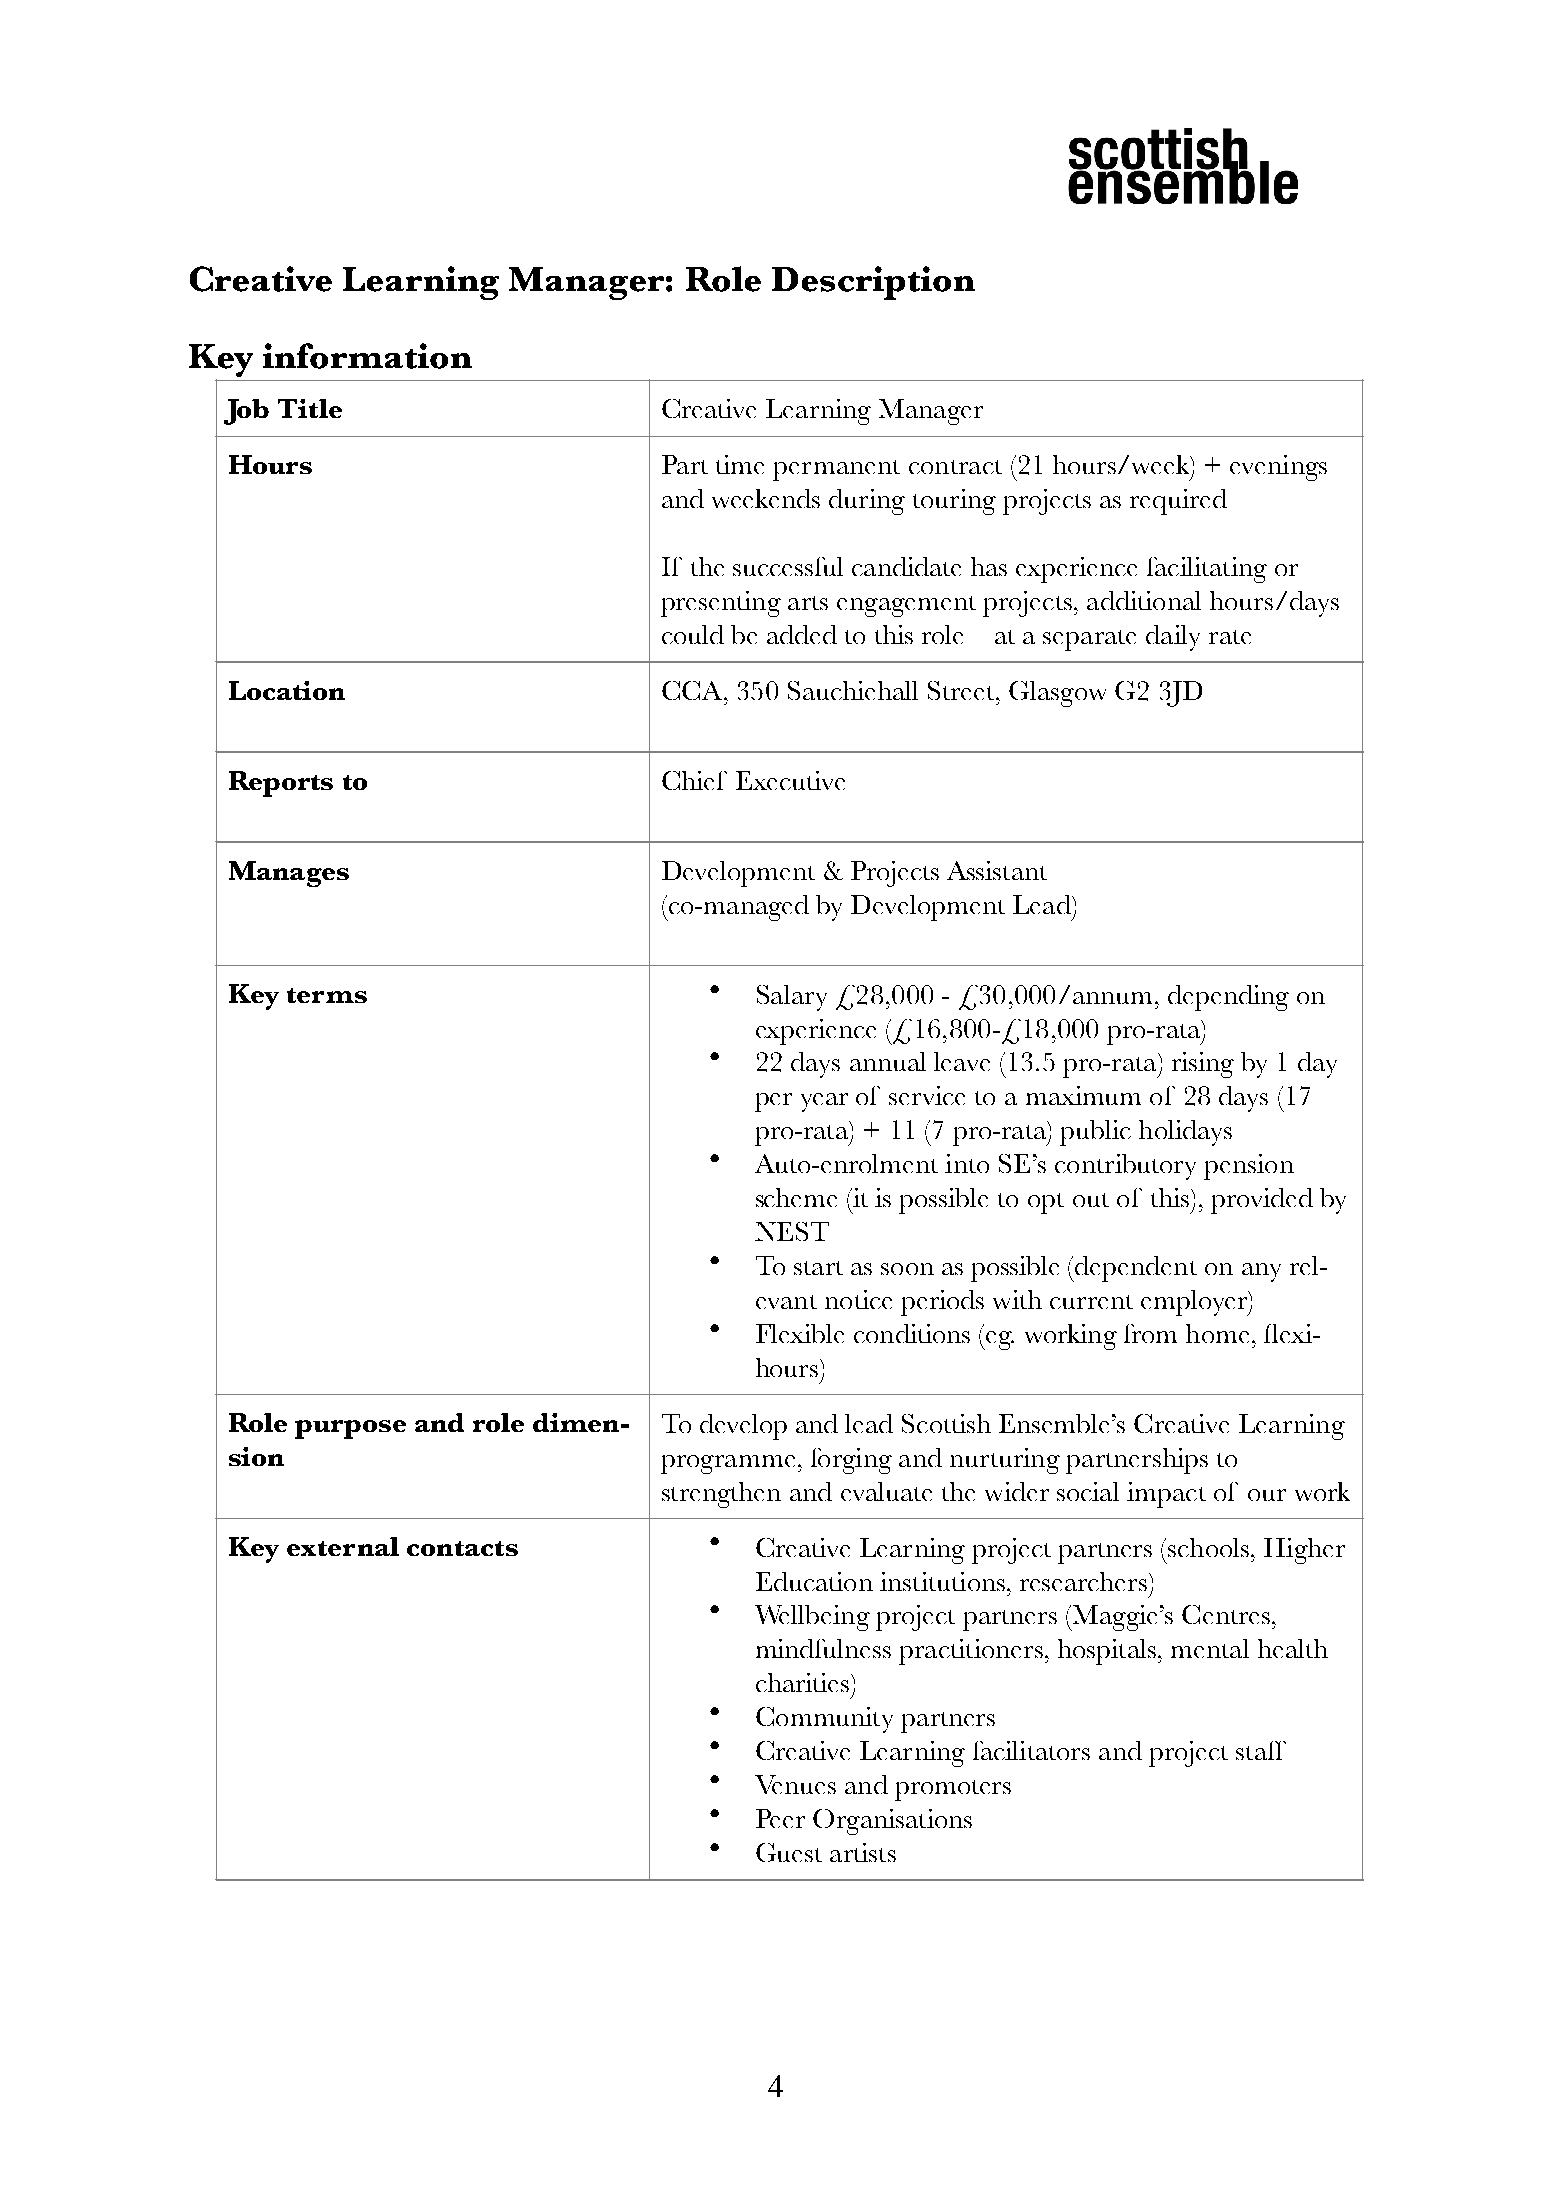 This image has width=1551, height=2196. Describe the element at coordinates (728, 1464) in the image. I see `programme` at that location.
